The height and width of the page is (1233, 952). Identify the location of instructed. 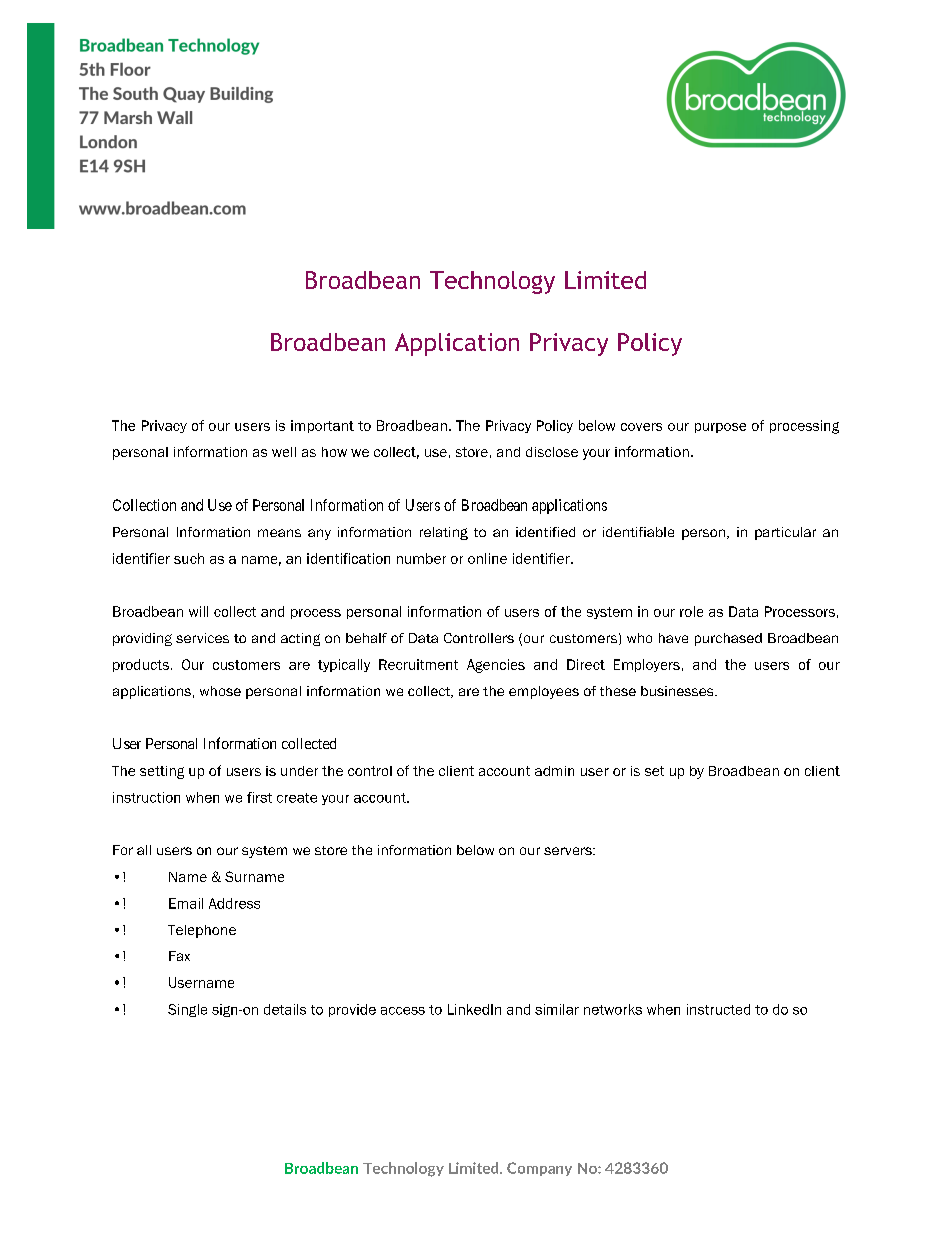
(718, 1009).
